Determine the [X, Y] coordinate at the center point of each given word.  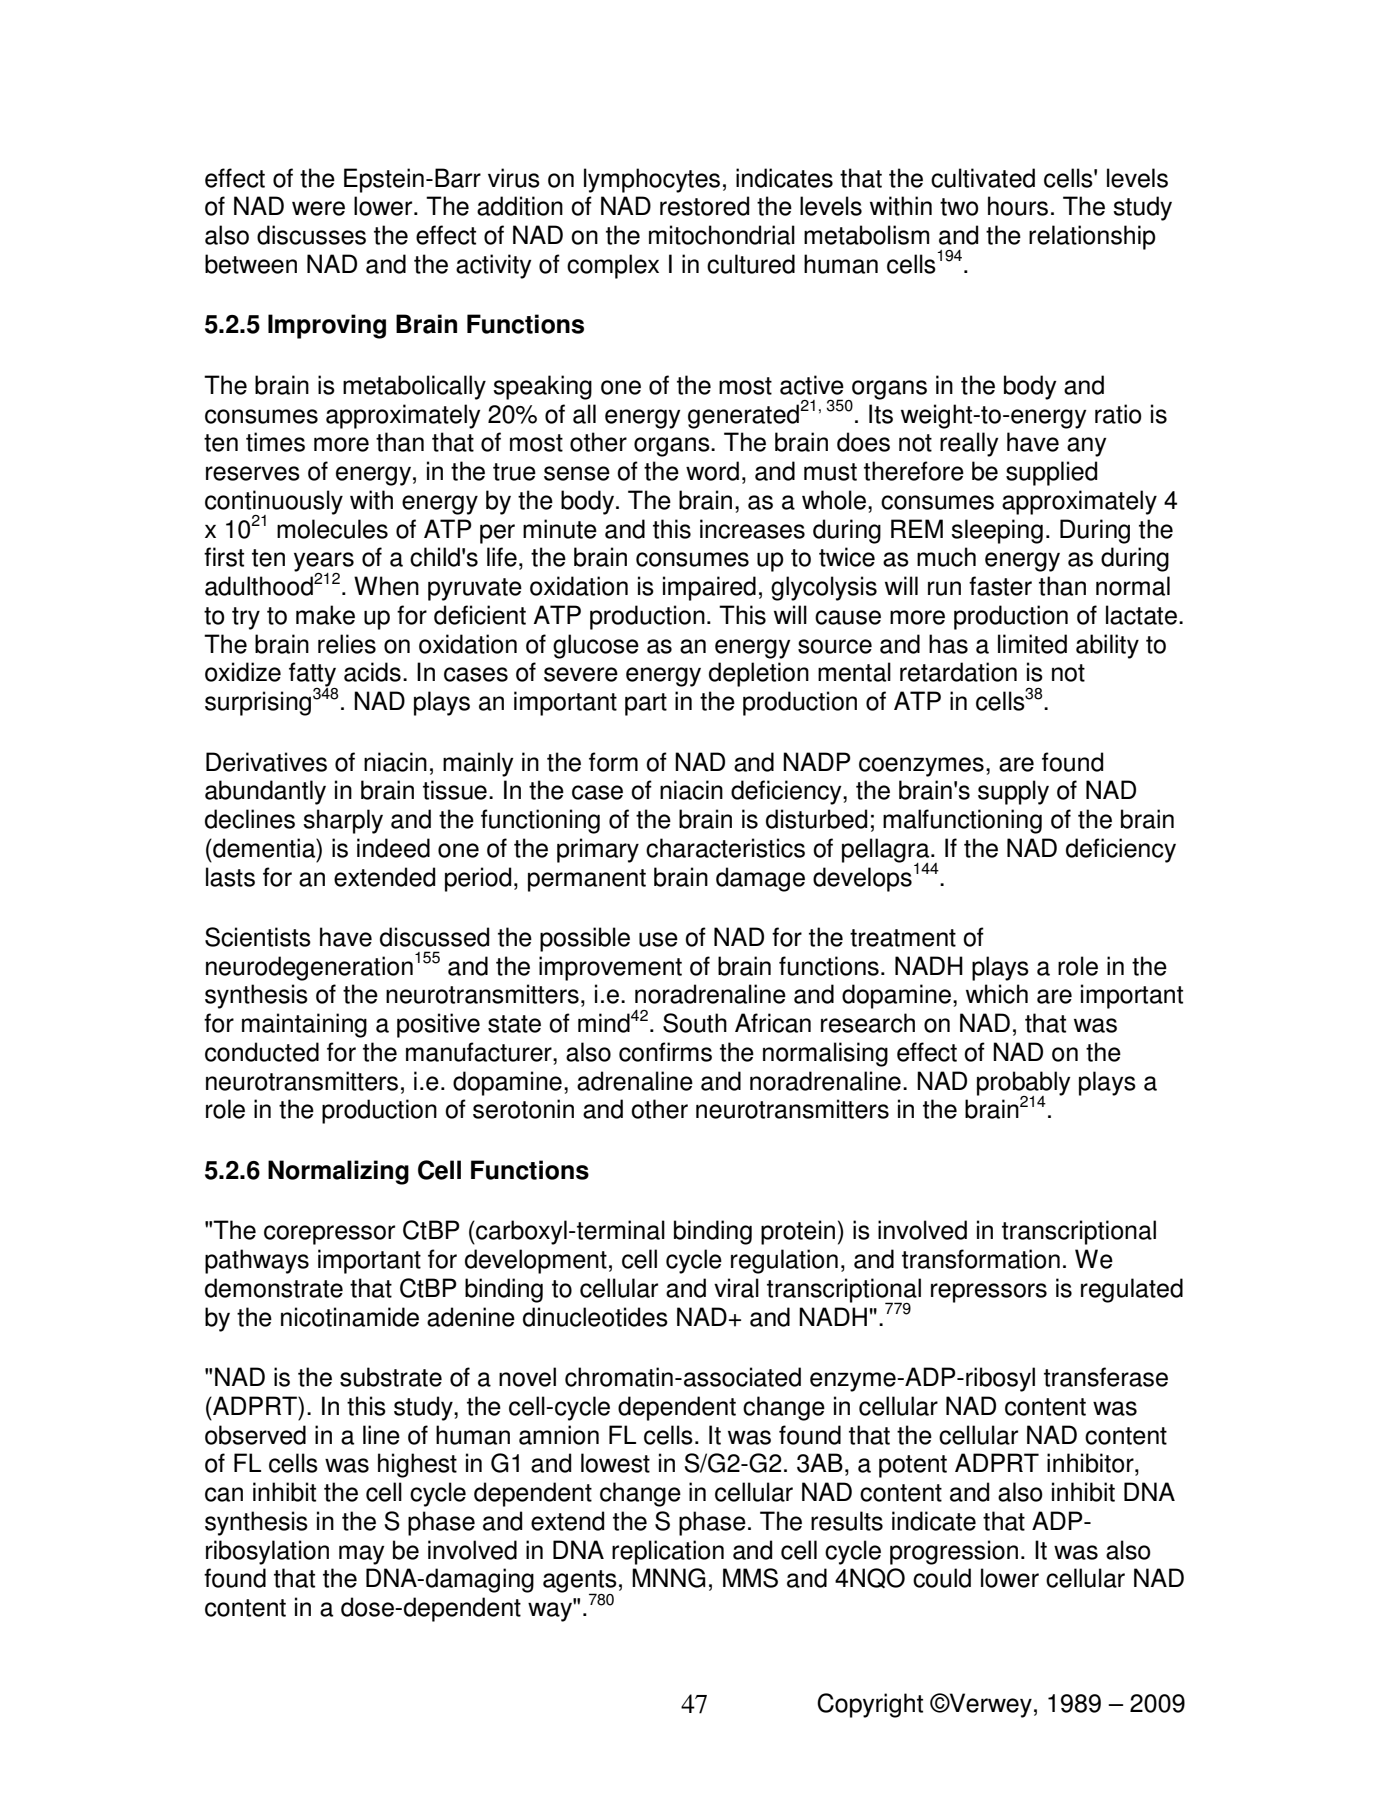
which [997, 994]
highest [417, 1465]
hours [1018, 206]
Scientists [258, 937]
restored [704, 206]
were [318, 208]
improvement [610, 968]
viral [736, 1288]
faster [1000, 586]
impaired [709, 588]
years [324, 563]
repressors [989, 1293]
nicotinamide [350, 1317]
